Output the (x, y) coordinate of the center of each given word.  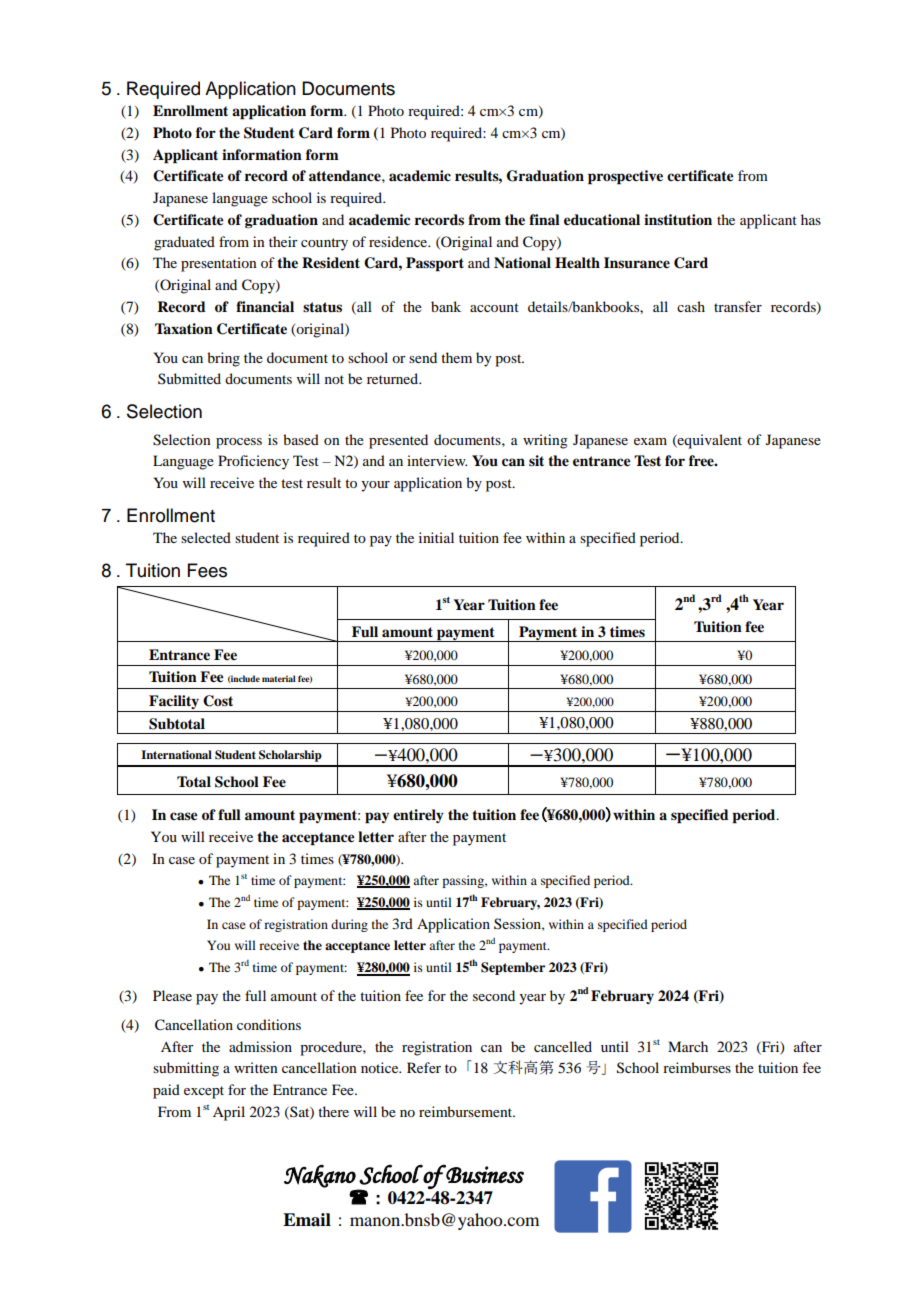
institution (678, 219)
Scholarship (290, 756)
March (688, 1046)
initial (436, 537)
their (283, 241)
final (544, 219)
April (229, 1113)
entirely (418, 816)
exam (650, 441)
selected (206, 537)
